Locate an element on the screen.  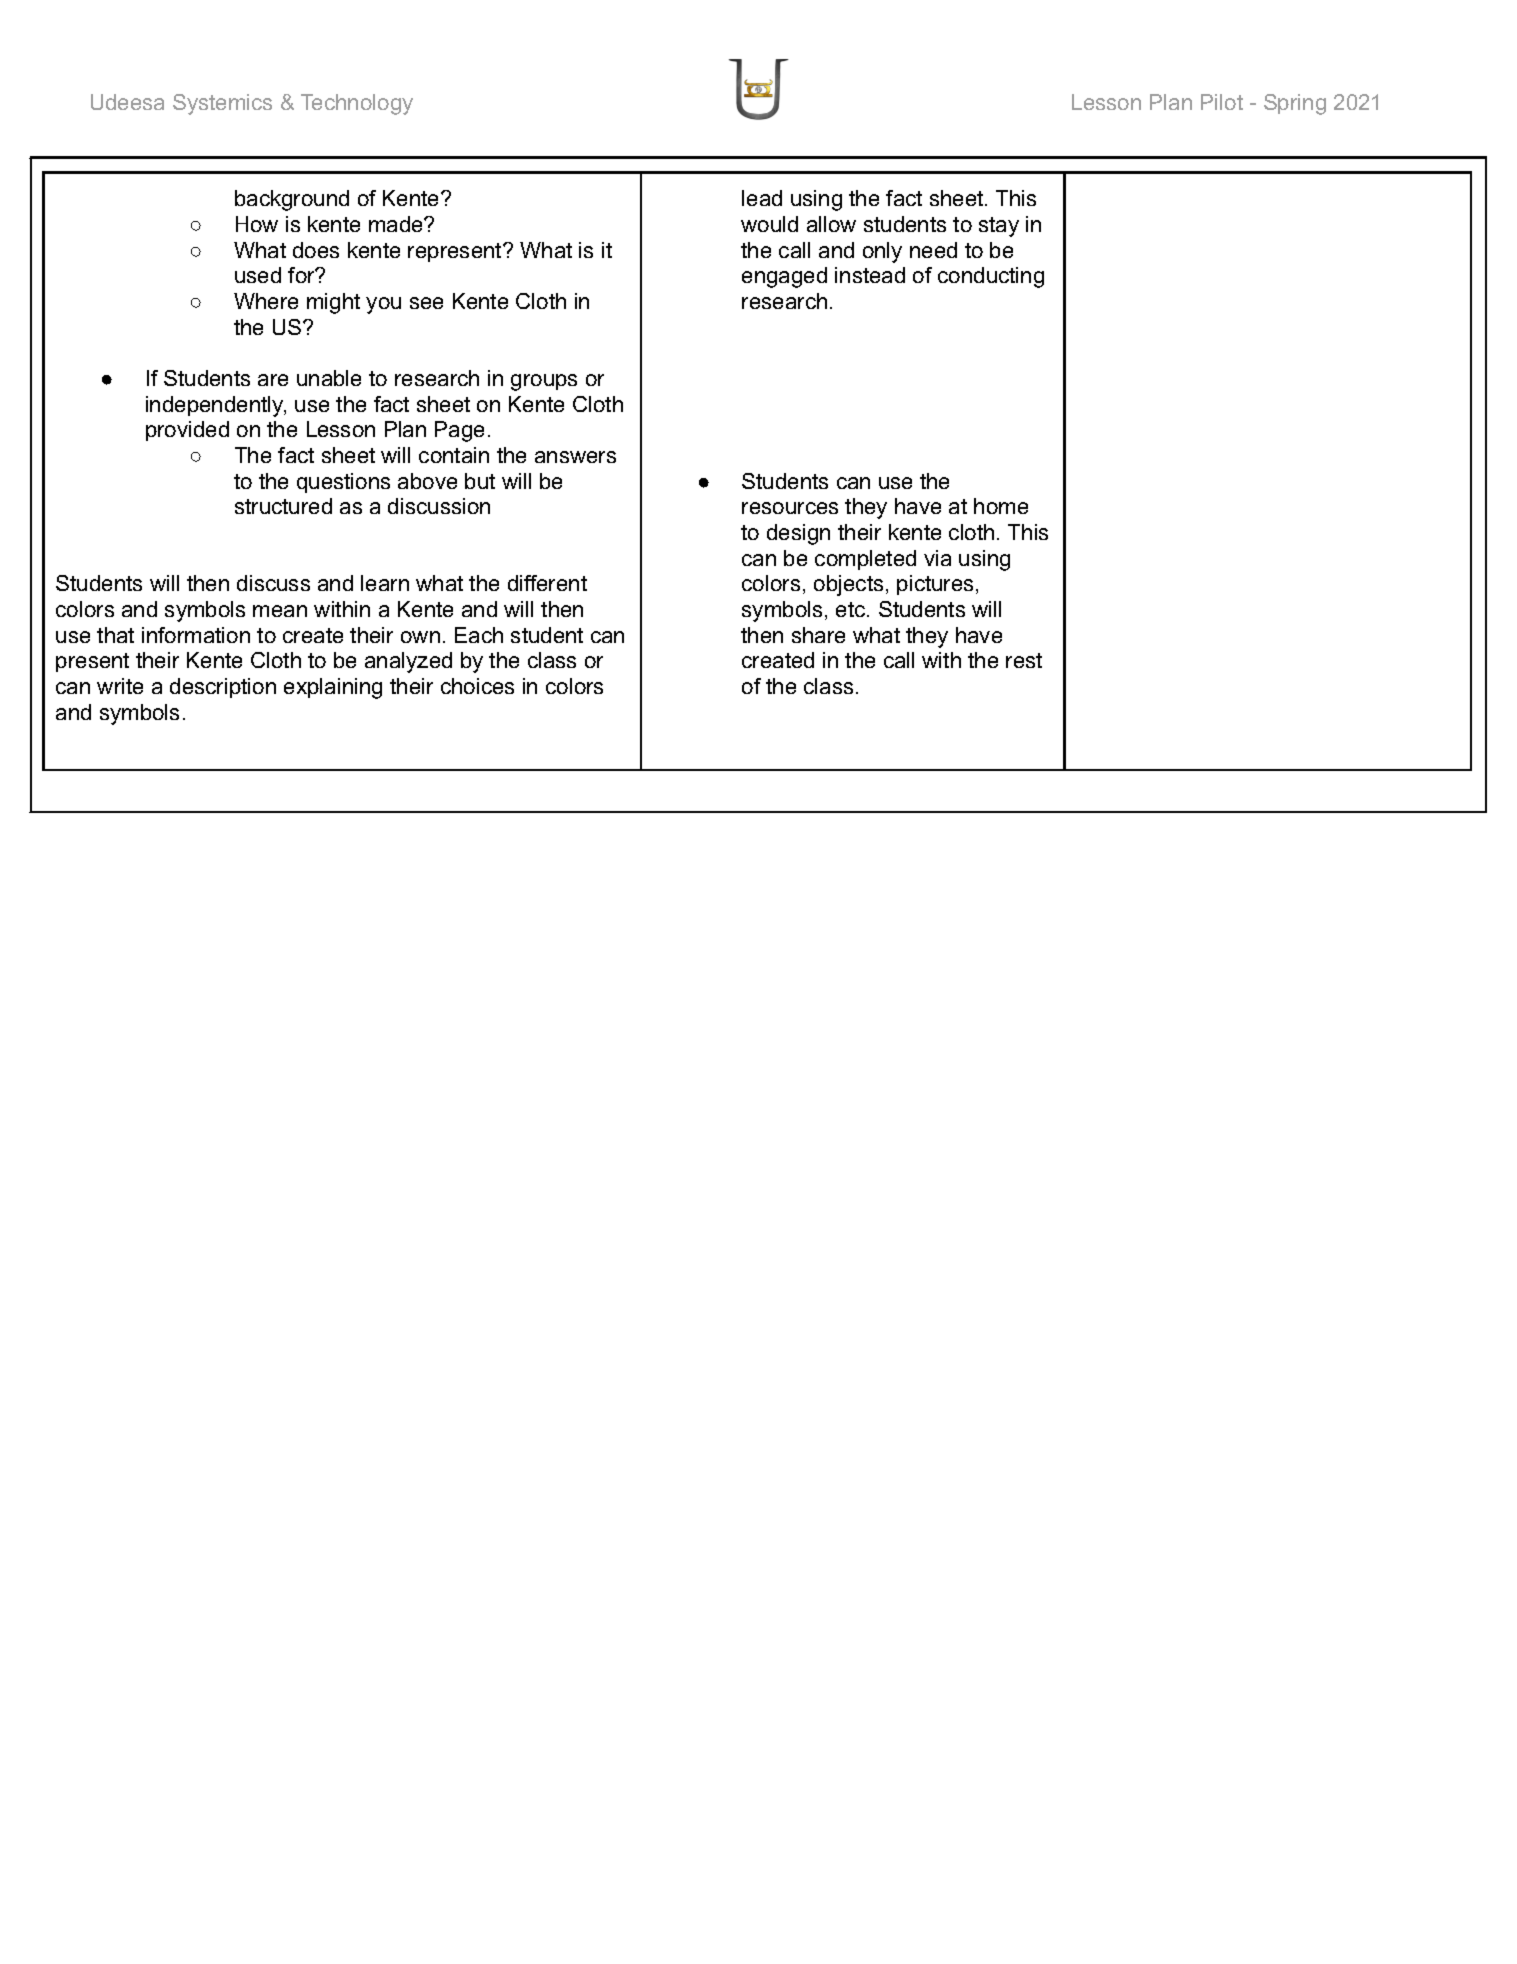
description is located at coordinates (223, 688).
